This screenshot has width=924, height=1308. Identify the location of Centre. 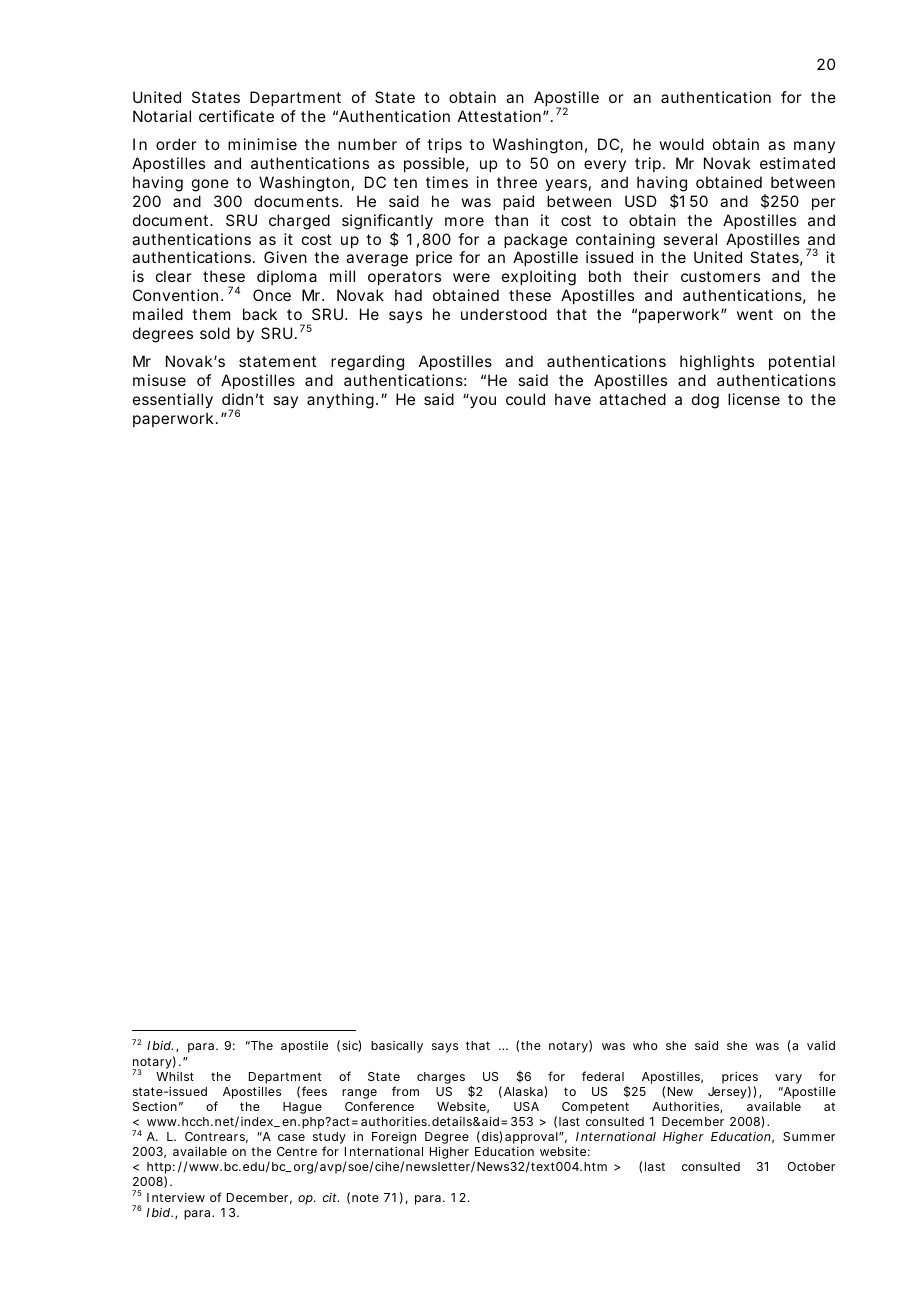
(297, 1151).
